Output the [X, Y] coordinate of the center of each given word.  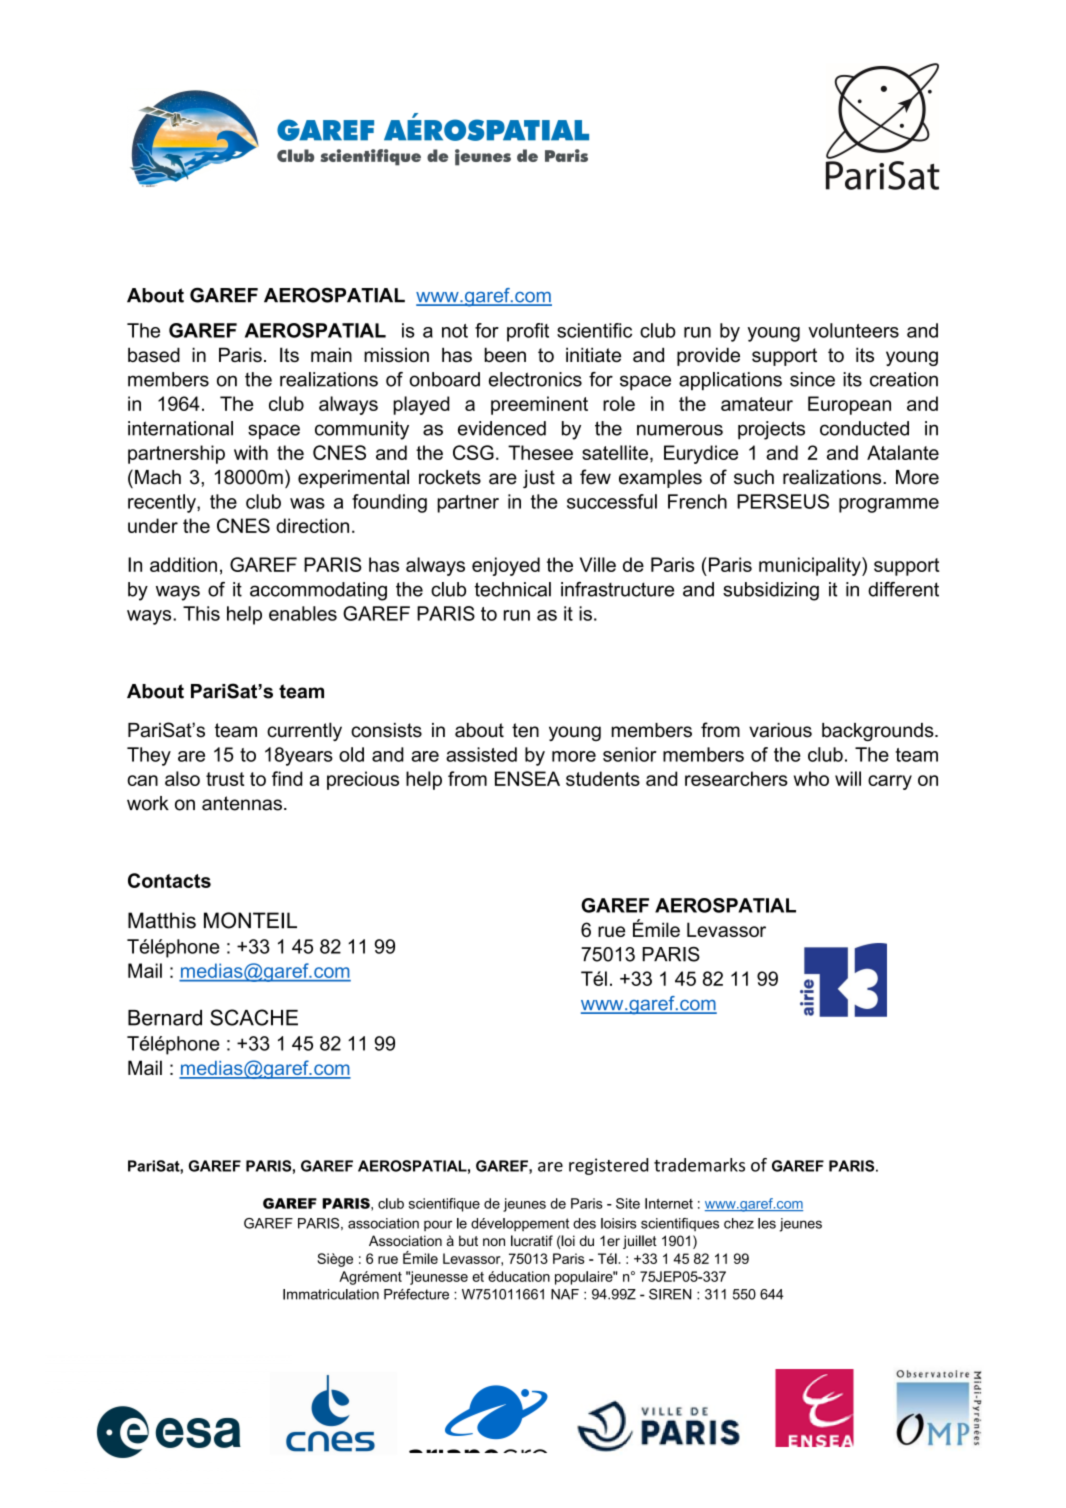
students [603, 778]
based [154, 354]
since [812, 379]
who [811, 778]
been [505, 354]
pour [438, 1225]
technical [513, 589]
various [780, 730]
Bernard [165, 1018]
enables [303, 613]
